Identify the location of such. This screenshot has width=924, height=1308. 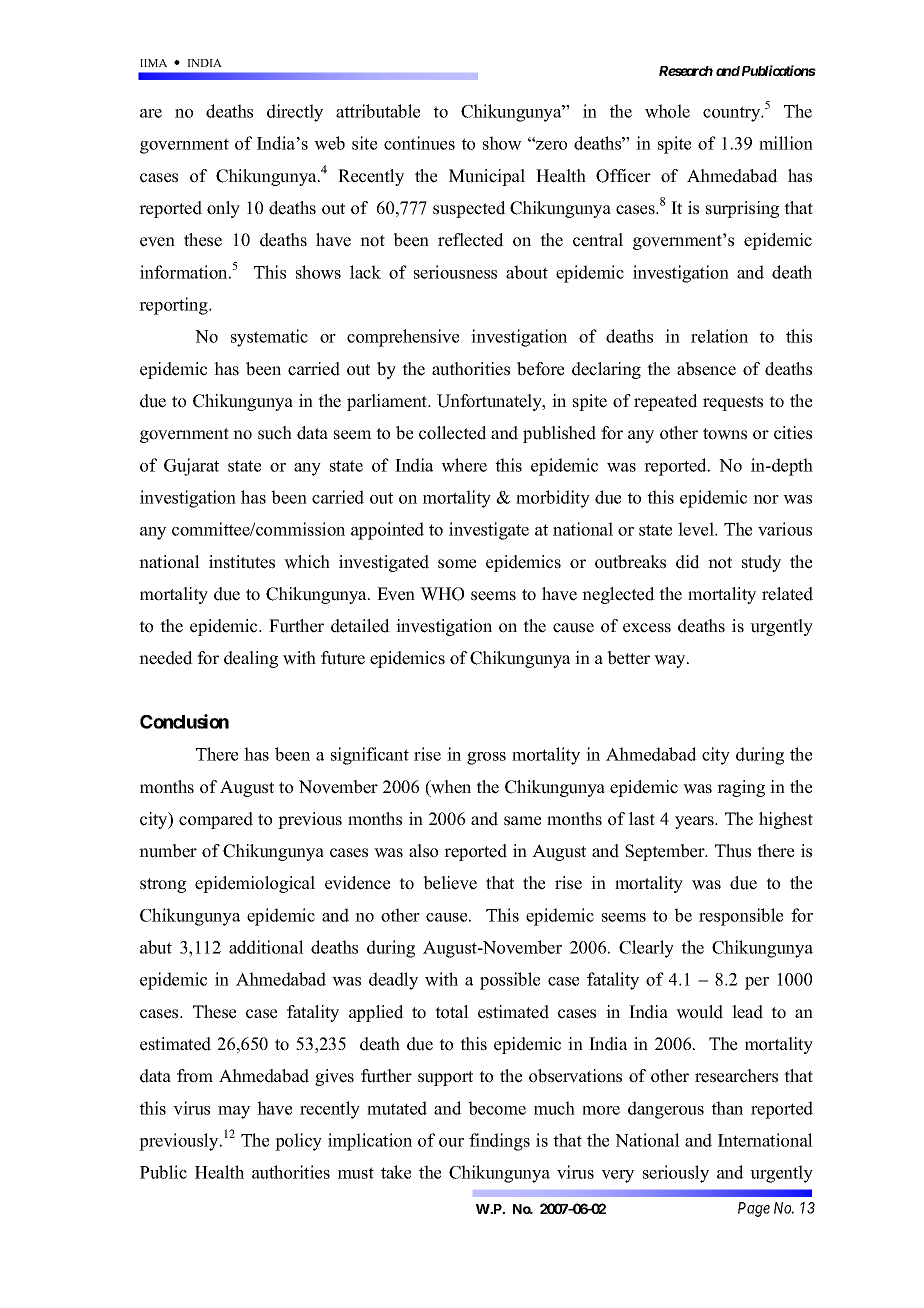
(275, 433).
